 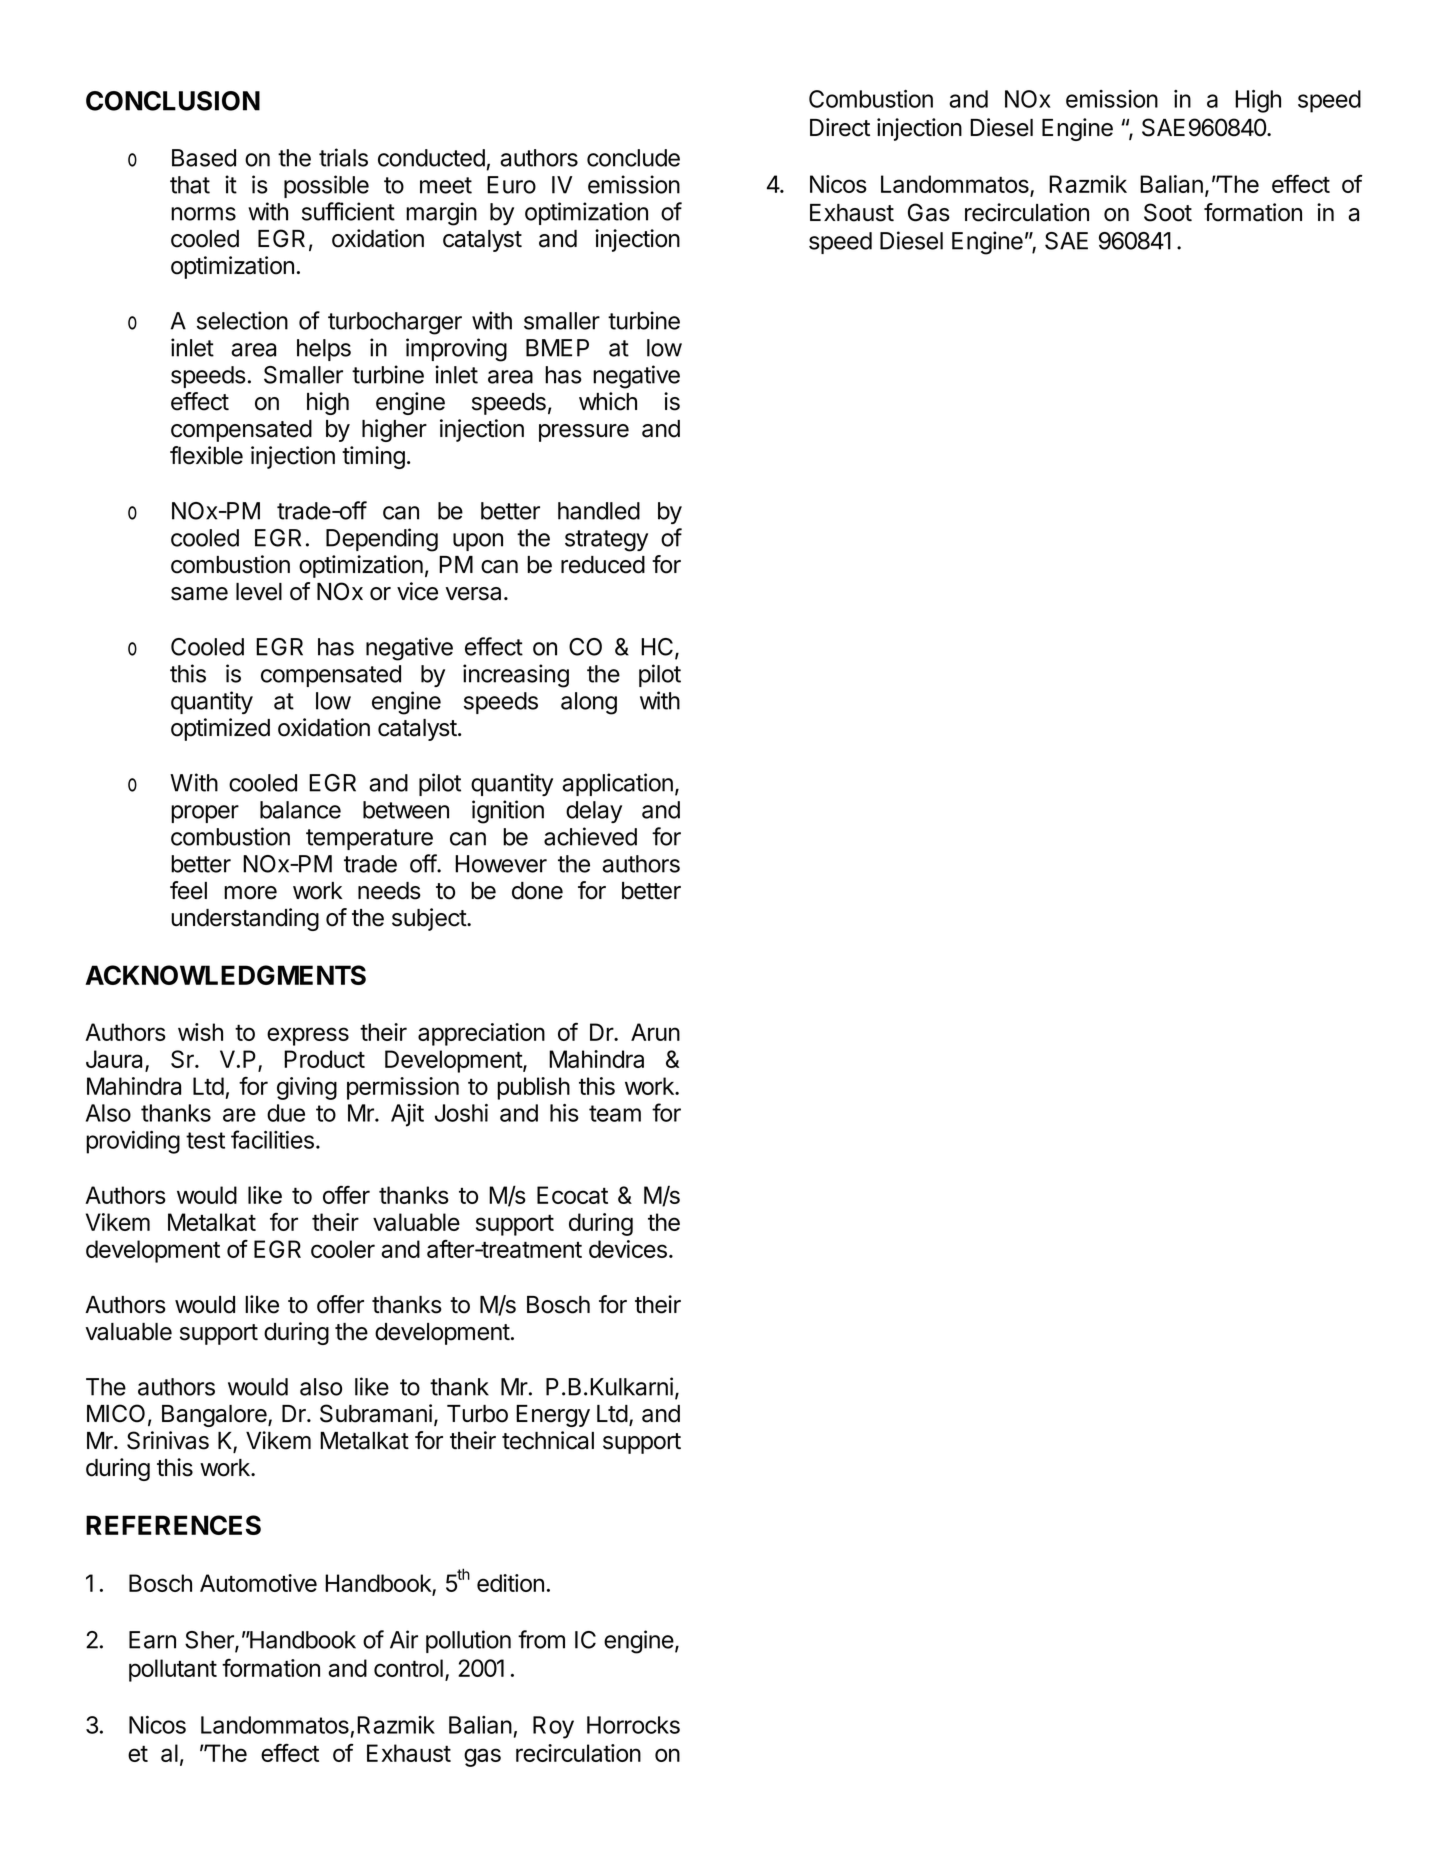 What do you see at coordinates (204, 158) in the screenshot?
I see `Based` at bounding box center [204, 158].
